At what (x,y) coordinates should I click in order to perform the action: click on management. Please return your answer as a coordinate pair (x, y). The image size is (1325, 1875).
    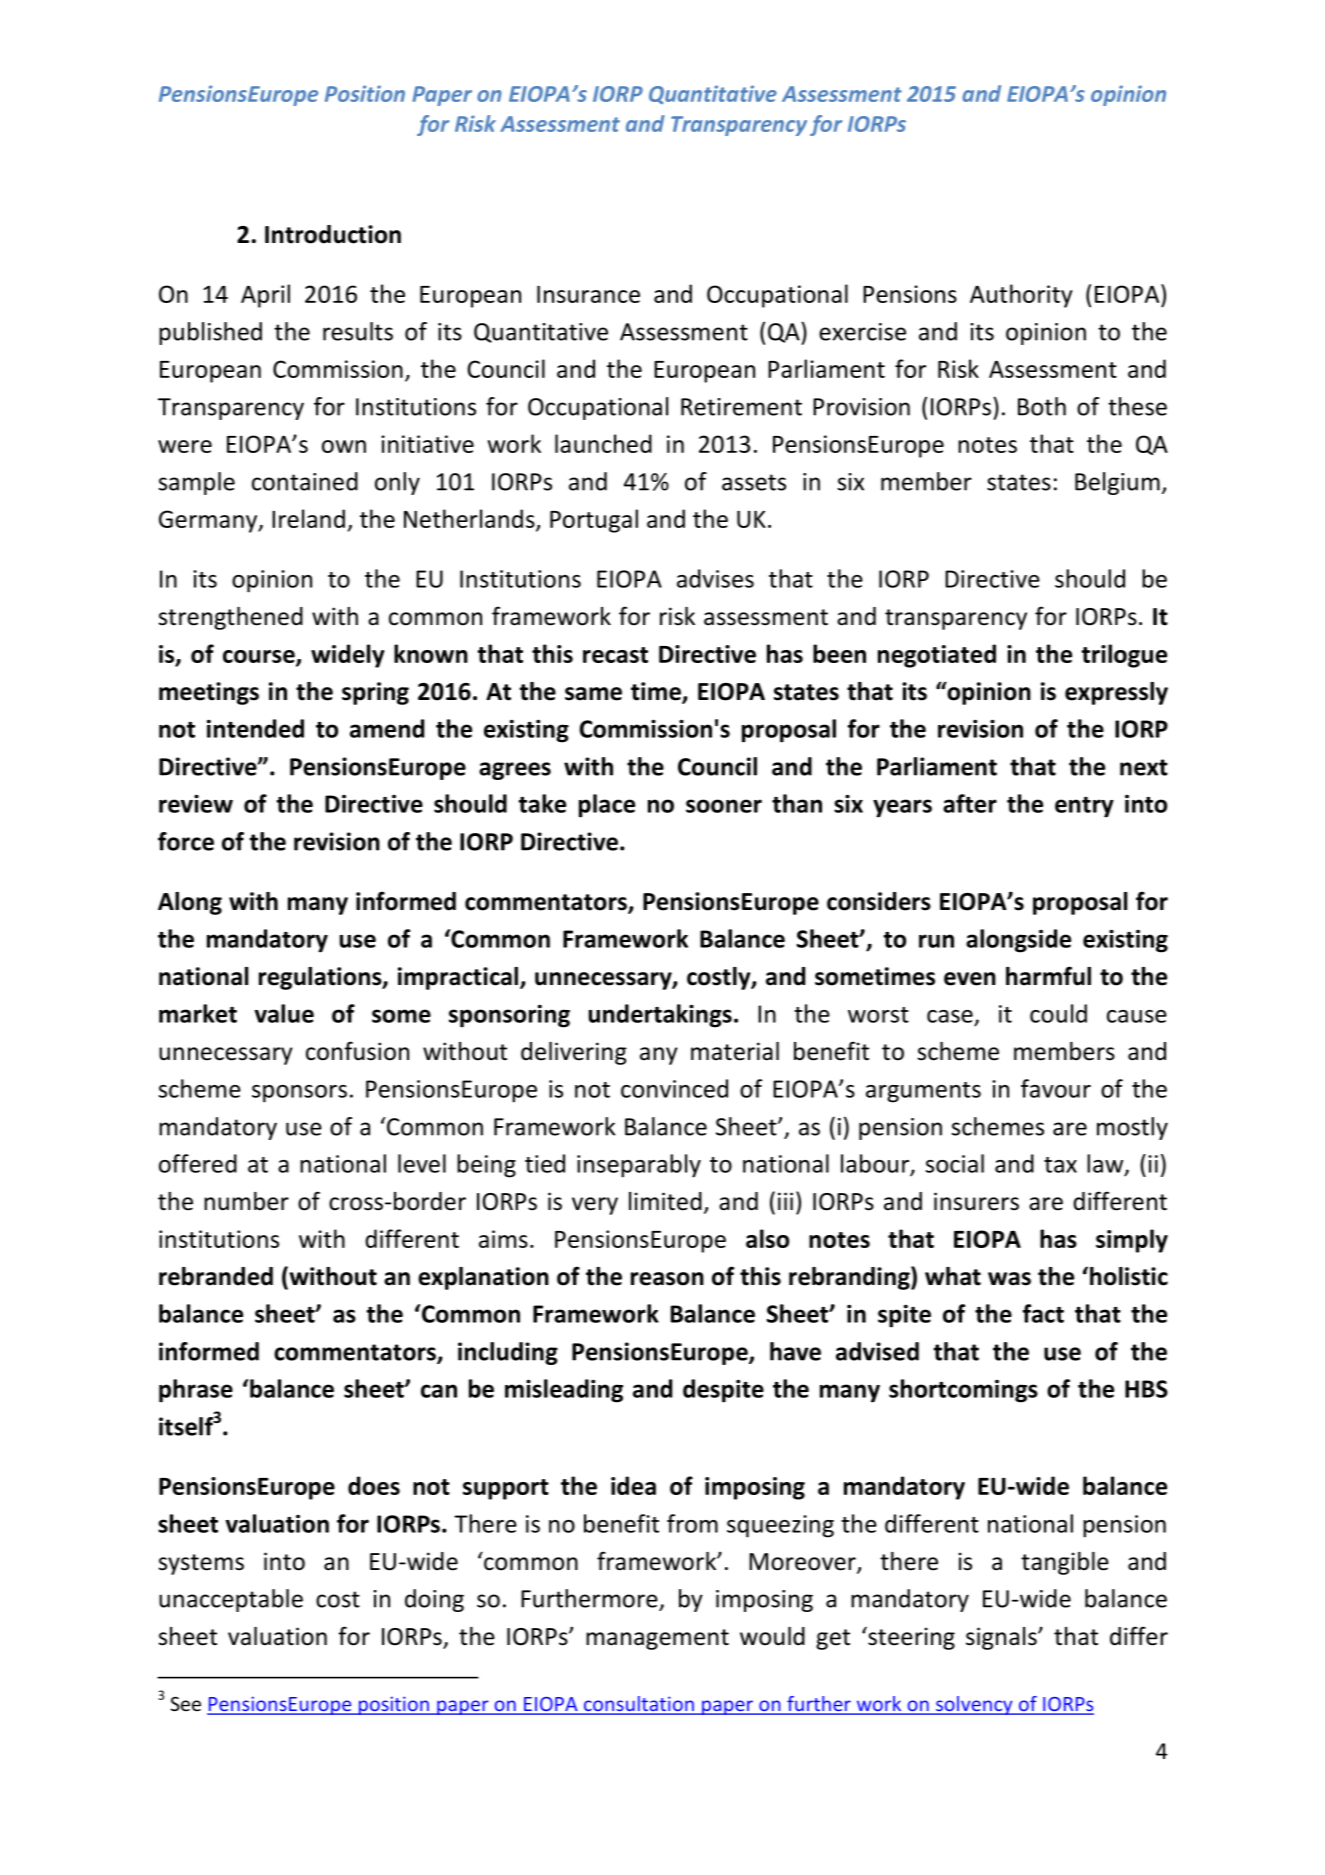
    Looking at the image, I should click on (657, 1639).
